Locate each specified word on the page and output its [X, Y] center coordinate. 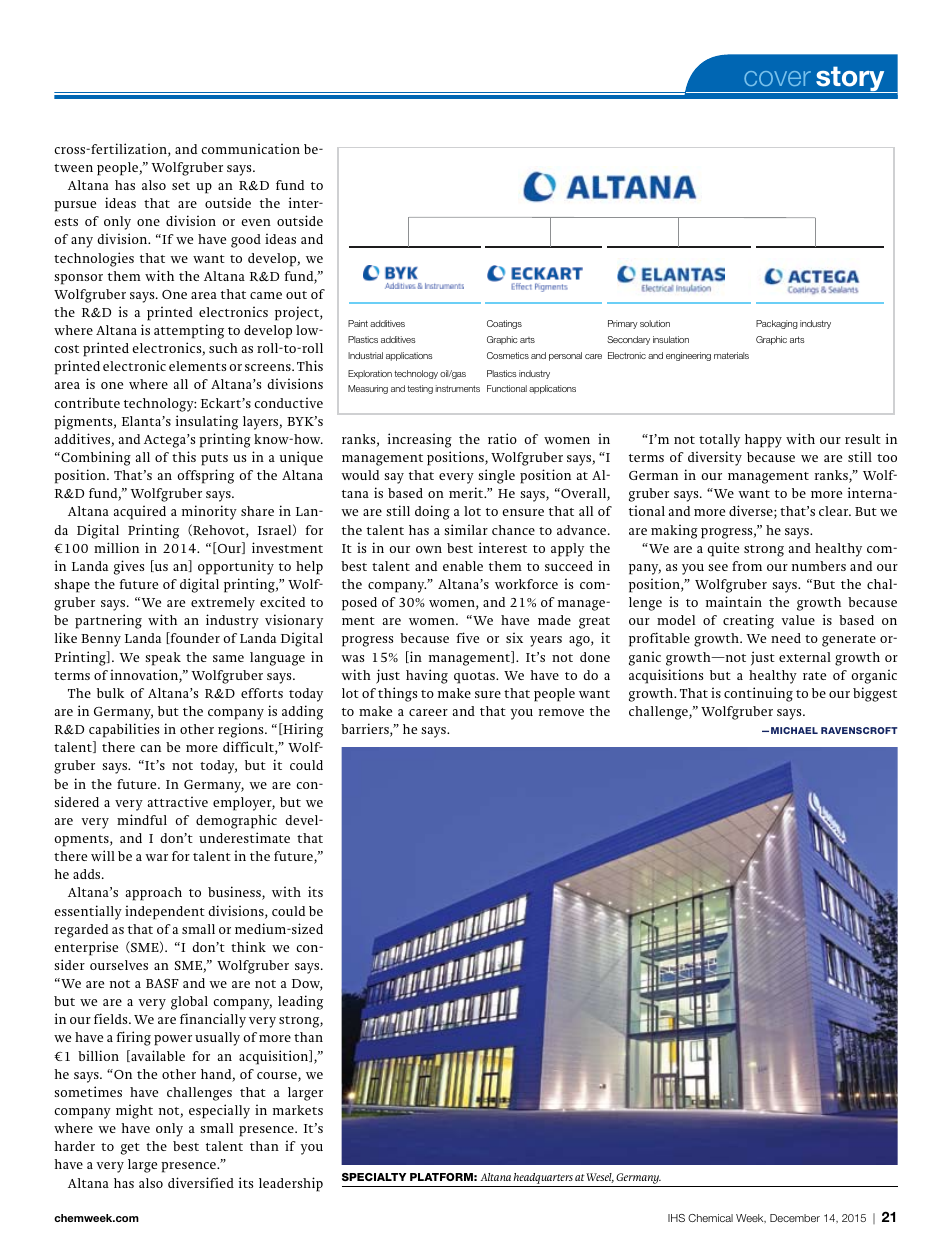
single [497, 476]
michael [794, 730]
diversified [201, 1182]
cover [777, 78]
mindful [142, 819]
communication [250, 148]
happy [763, 441]
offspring [205, 476]
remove [561, 712]
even [256, 222]
